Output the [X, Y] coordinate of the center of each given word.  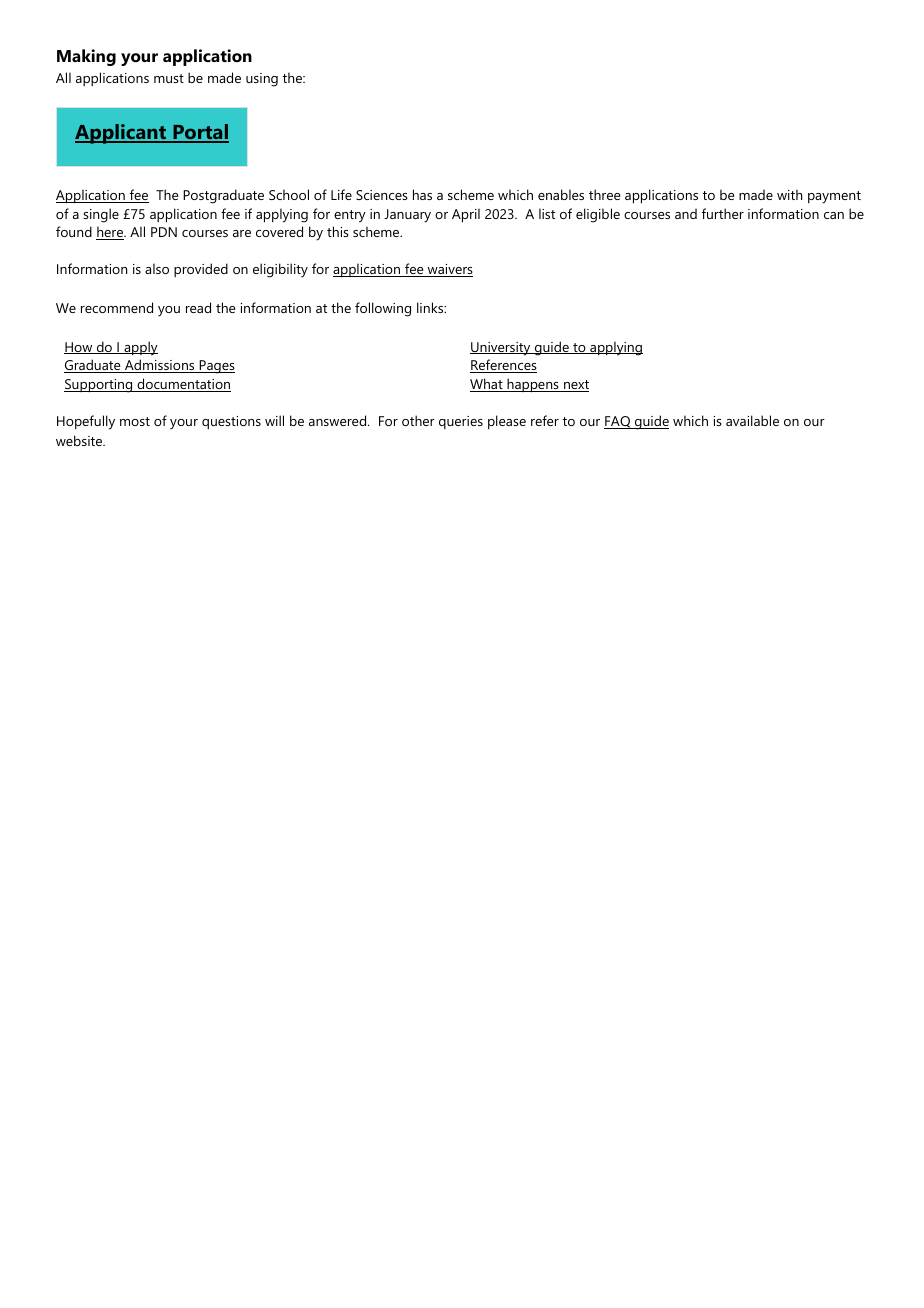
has [422, 194]
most [135, 421]
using [262, 80]
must [169, 78]
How [79, 348]
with [789, 194]
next [575, 386]
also [157, 268]
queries [461, 422]
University [501, 349]
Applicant [122, 134]
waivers [449, 270]
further [723, 213]
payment [834, 197]
